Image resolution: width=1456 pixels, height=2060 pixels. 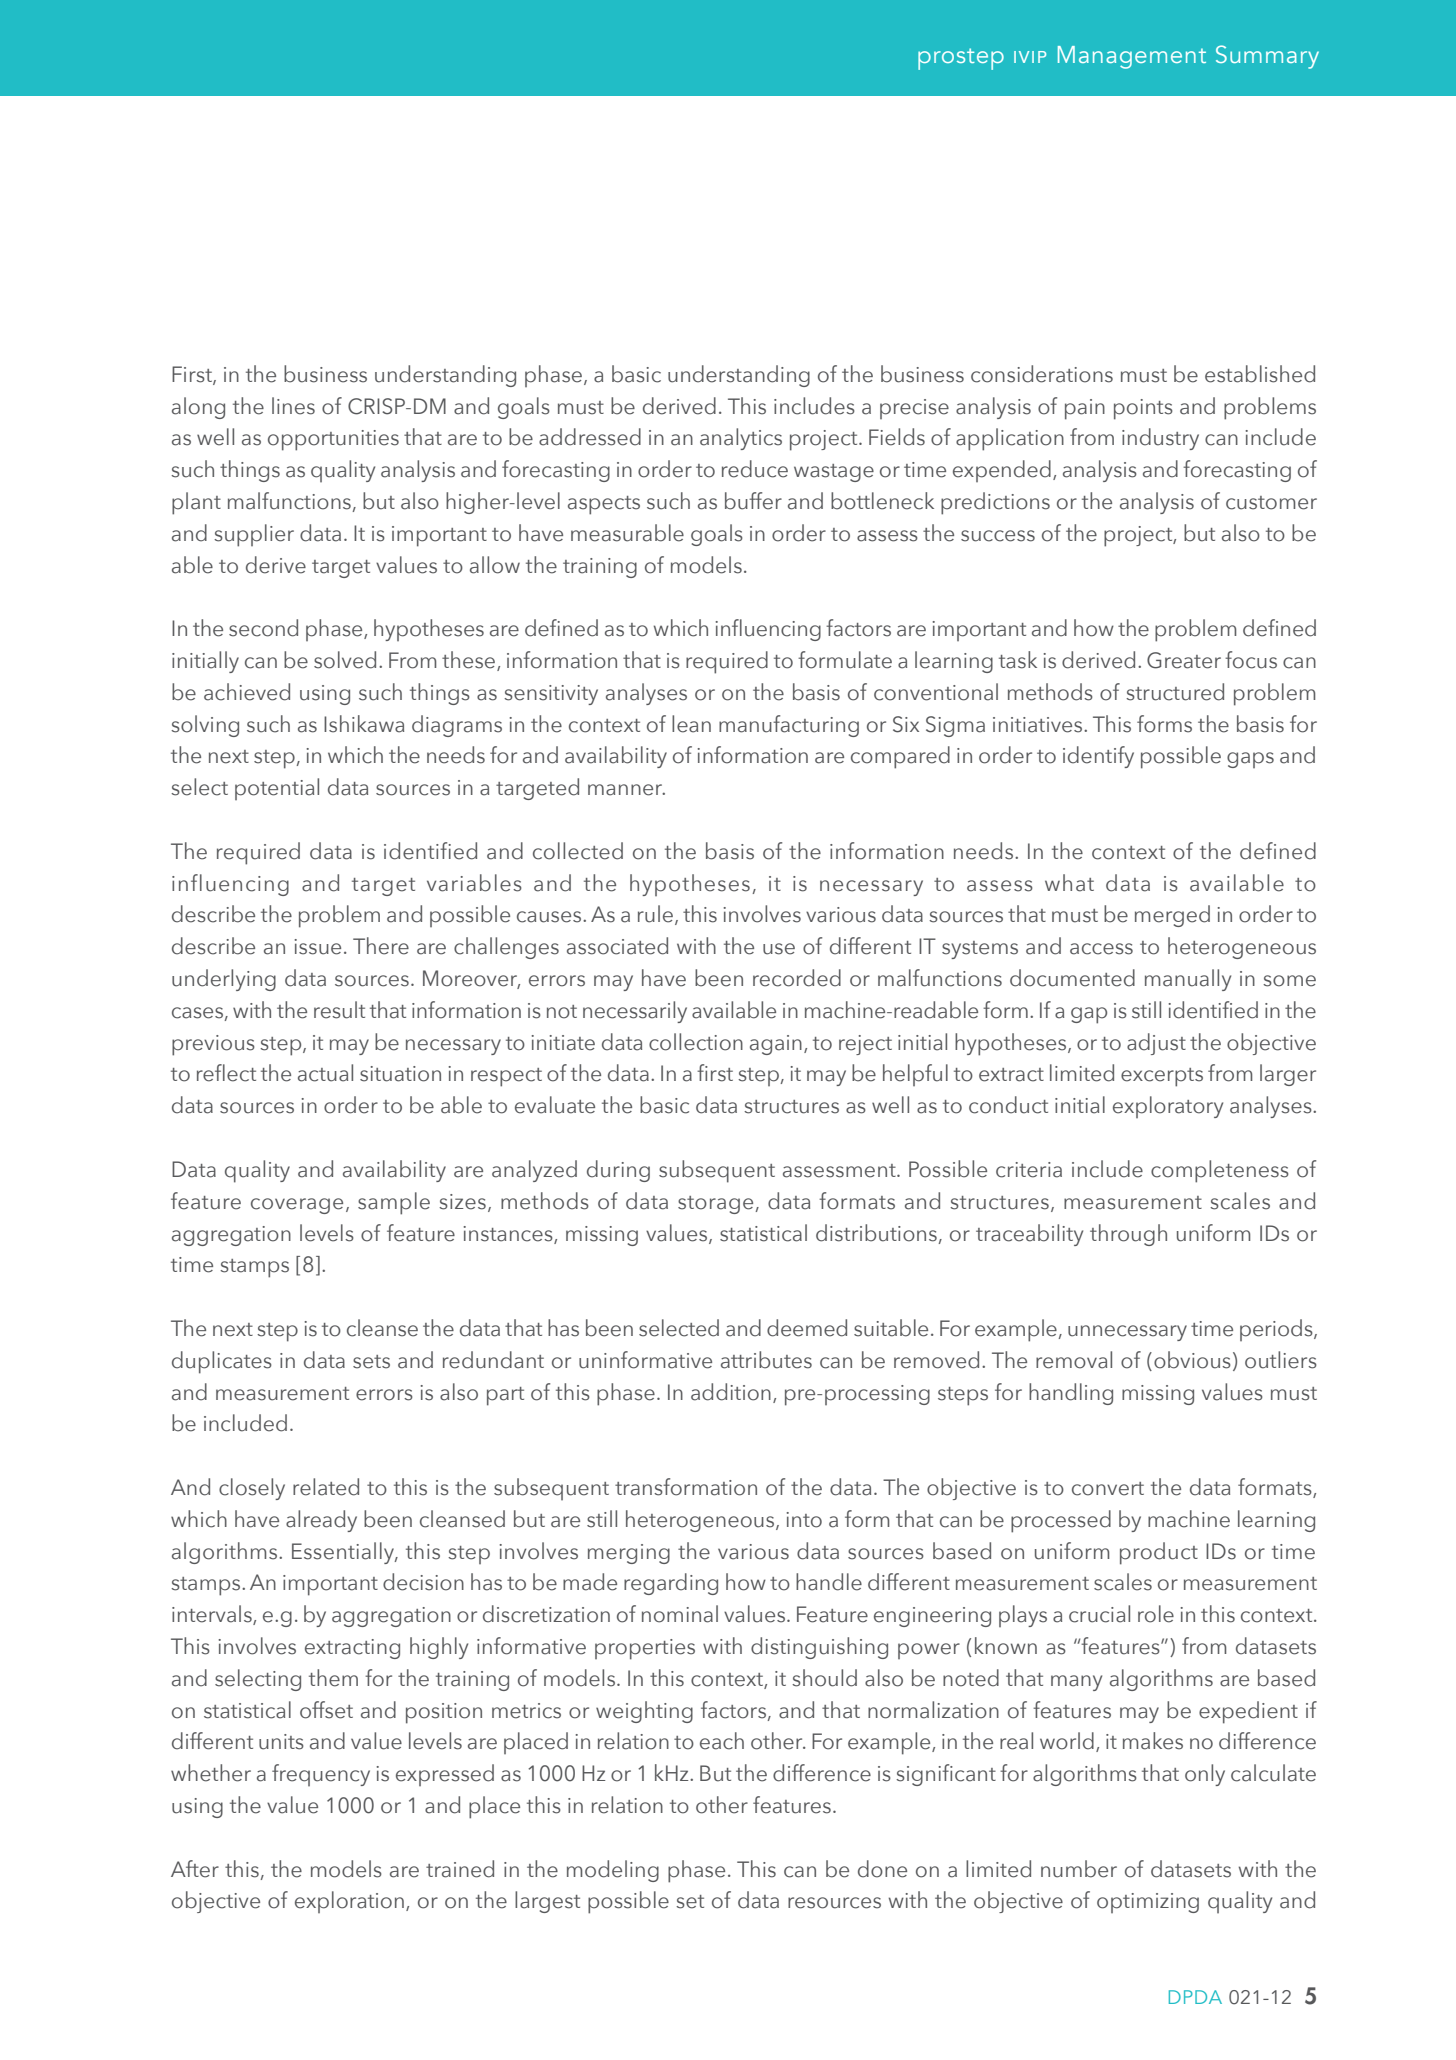 What do you see at coordinates (753, 501) in the screenshot?
I see `buffer` at bounding box center [753, 501].
